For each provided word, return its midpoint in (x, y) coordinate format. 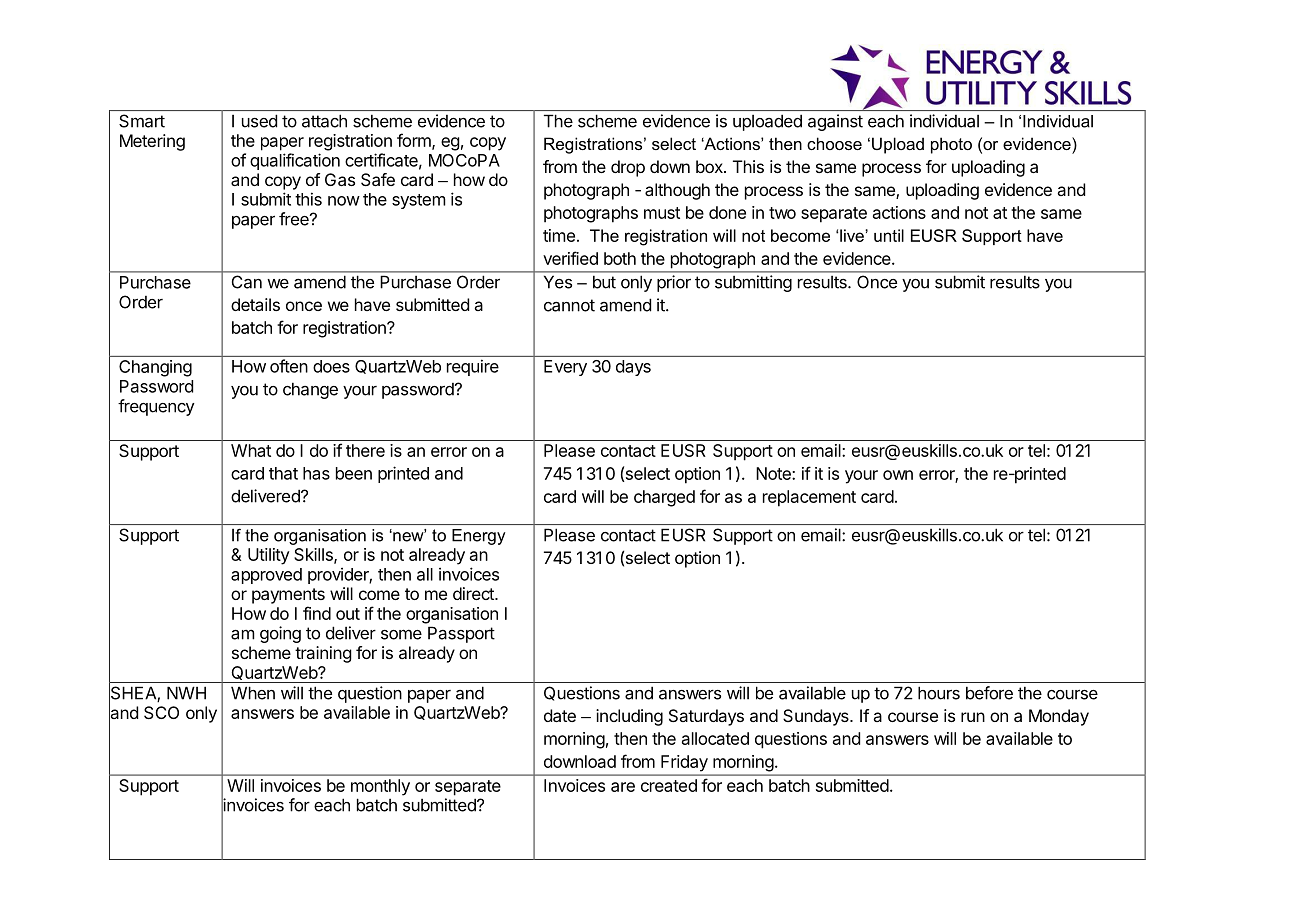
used (259, 121)
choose (834, 143)
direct (474, 593)
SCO (161, 712)
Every (565, 368)
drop (628, 168)
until (889, 235)
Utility (269, 556)
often (289, 366)
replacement (809, 498)
